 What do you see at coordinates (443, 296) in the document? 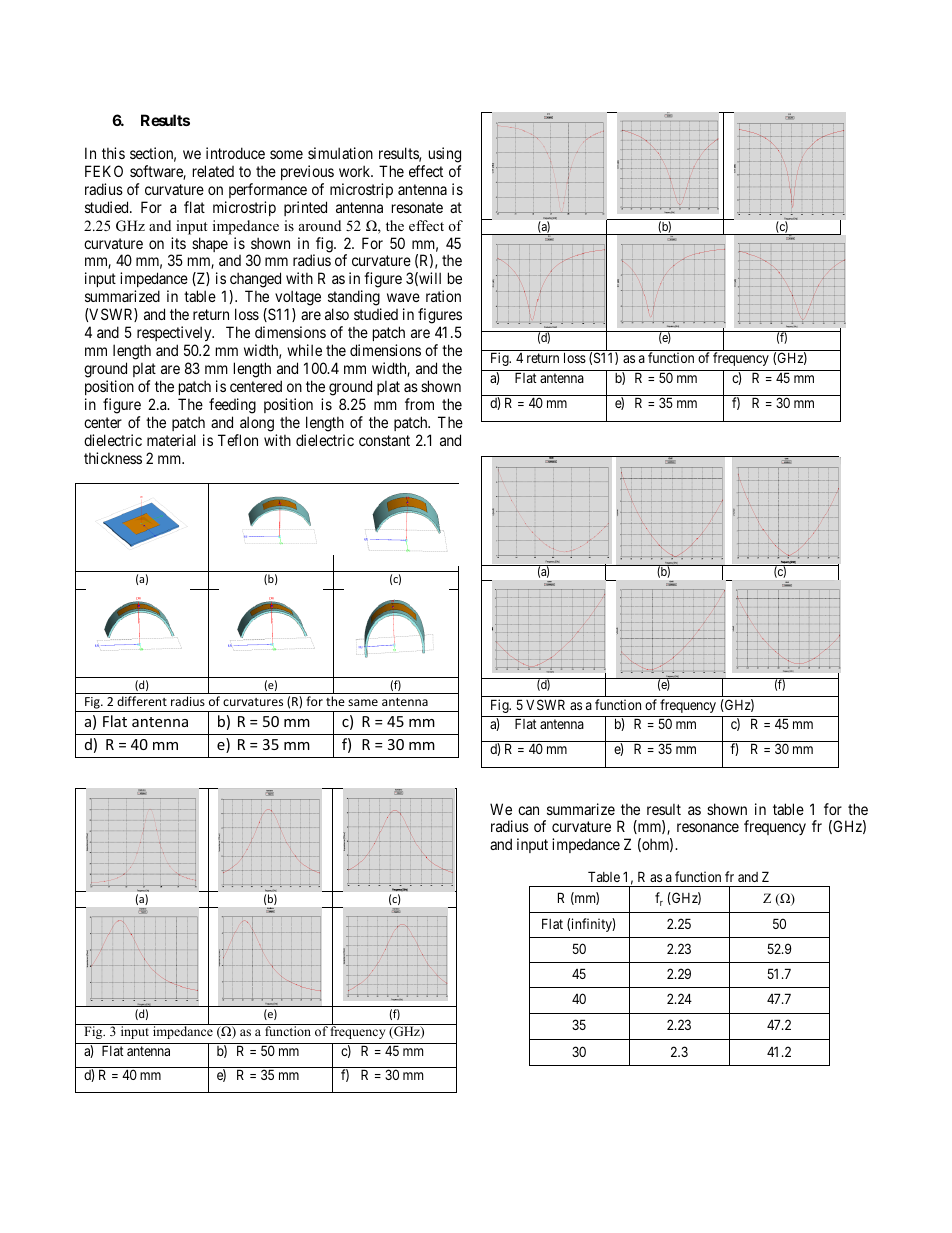
I see `ration` at bounding box center [443, 296].
